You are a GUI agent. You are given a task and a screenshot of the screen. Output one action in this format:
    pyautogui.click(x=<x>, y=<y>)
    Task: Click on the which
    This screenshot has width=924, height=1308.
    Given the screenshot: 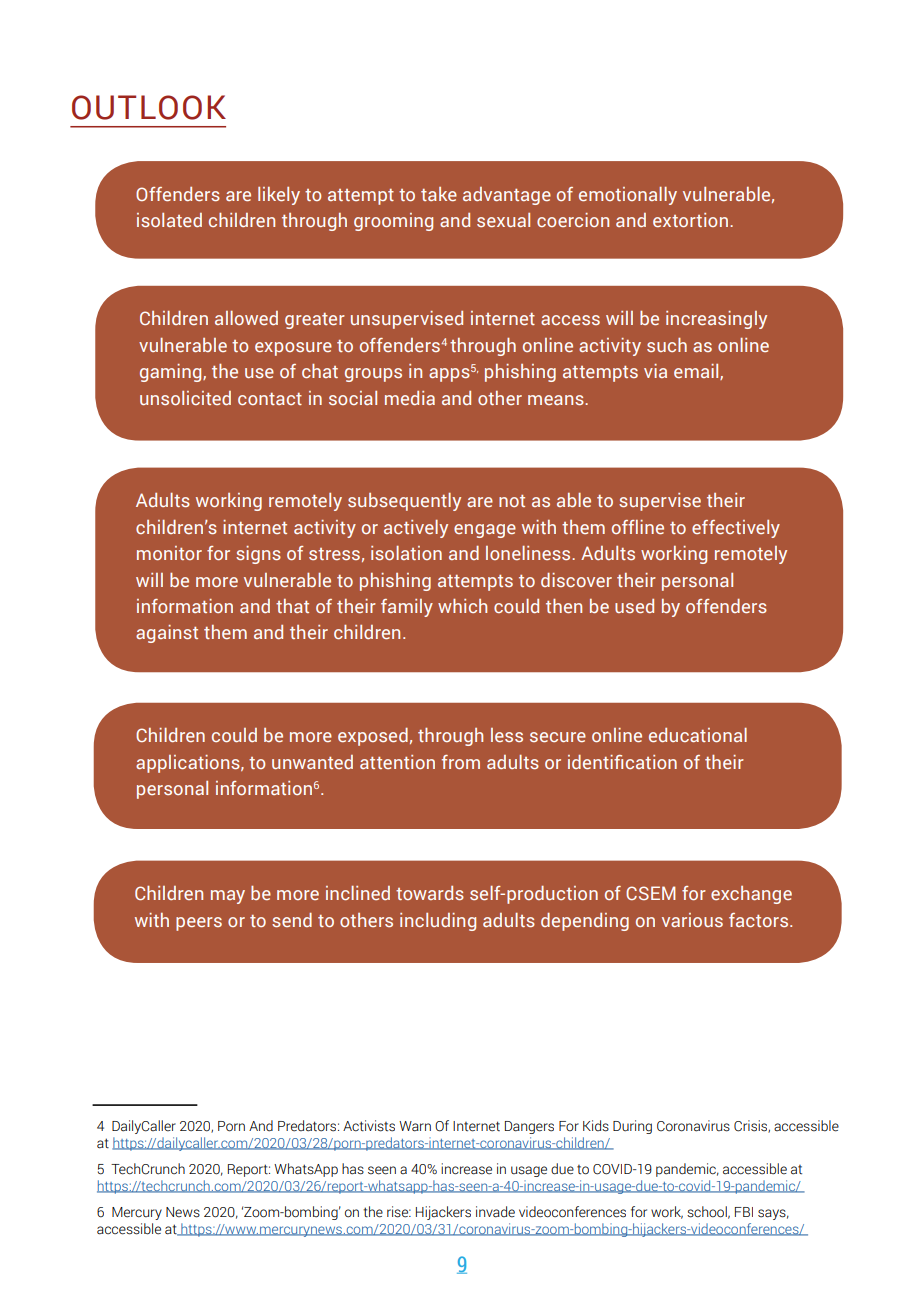 What is the action you would take?
    pyautogui.click(x=462, y=606)
